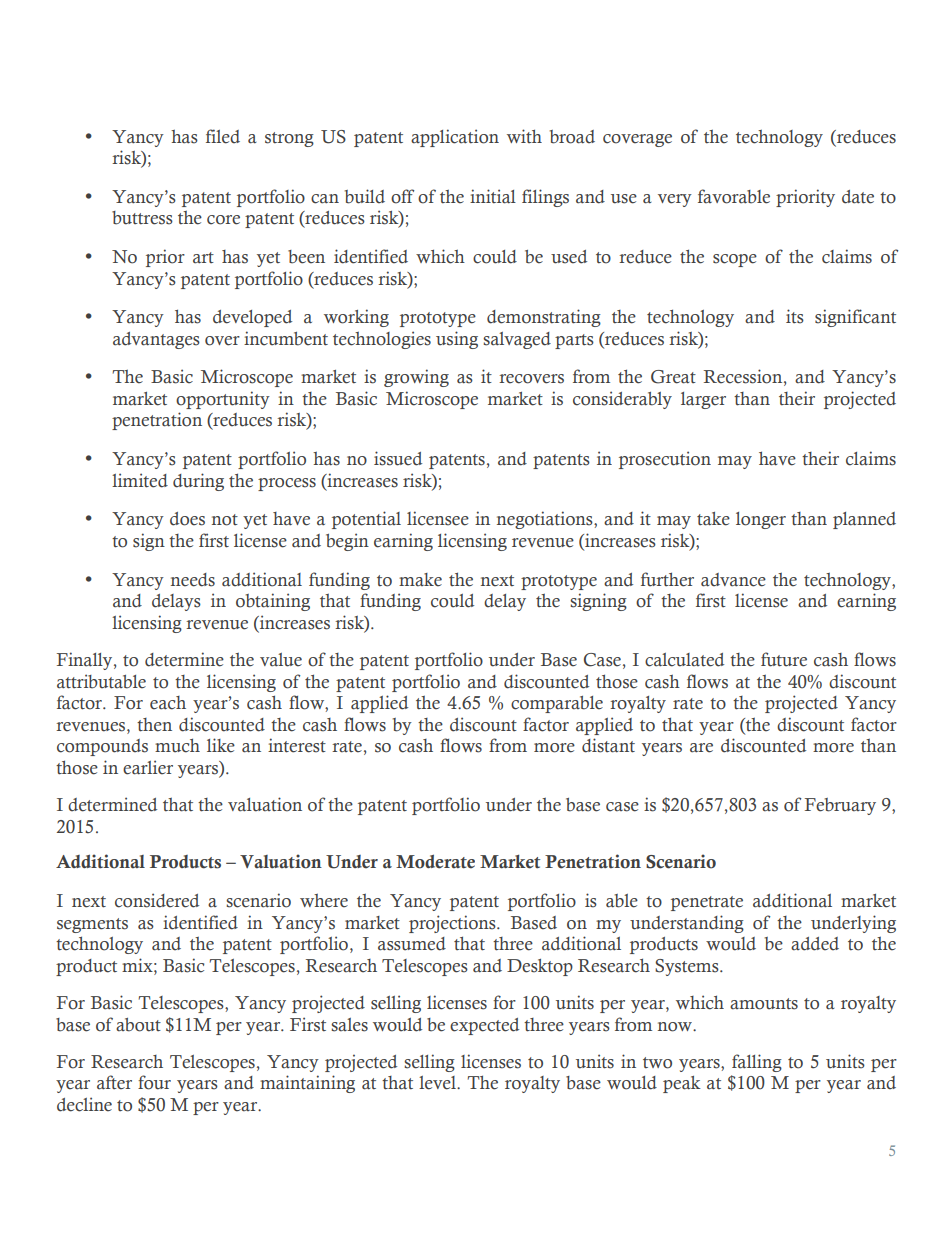 The width and height of the screenshot is (952, 1233). I want to click on growing, so click(416, 378).
